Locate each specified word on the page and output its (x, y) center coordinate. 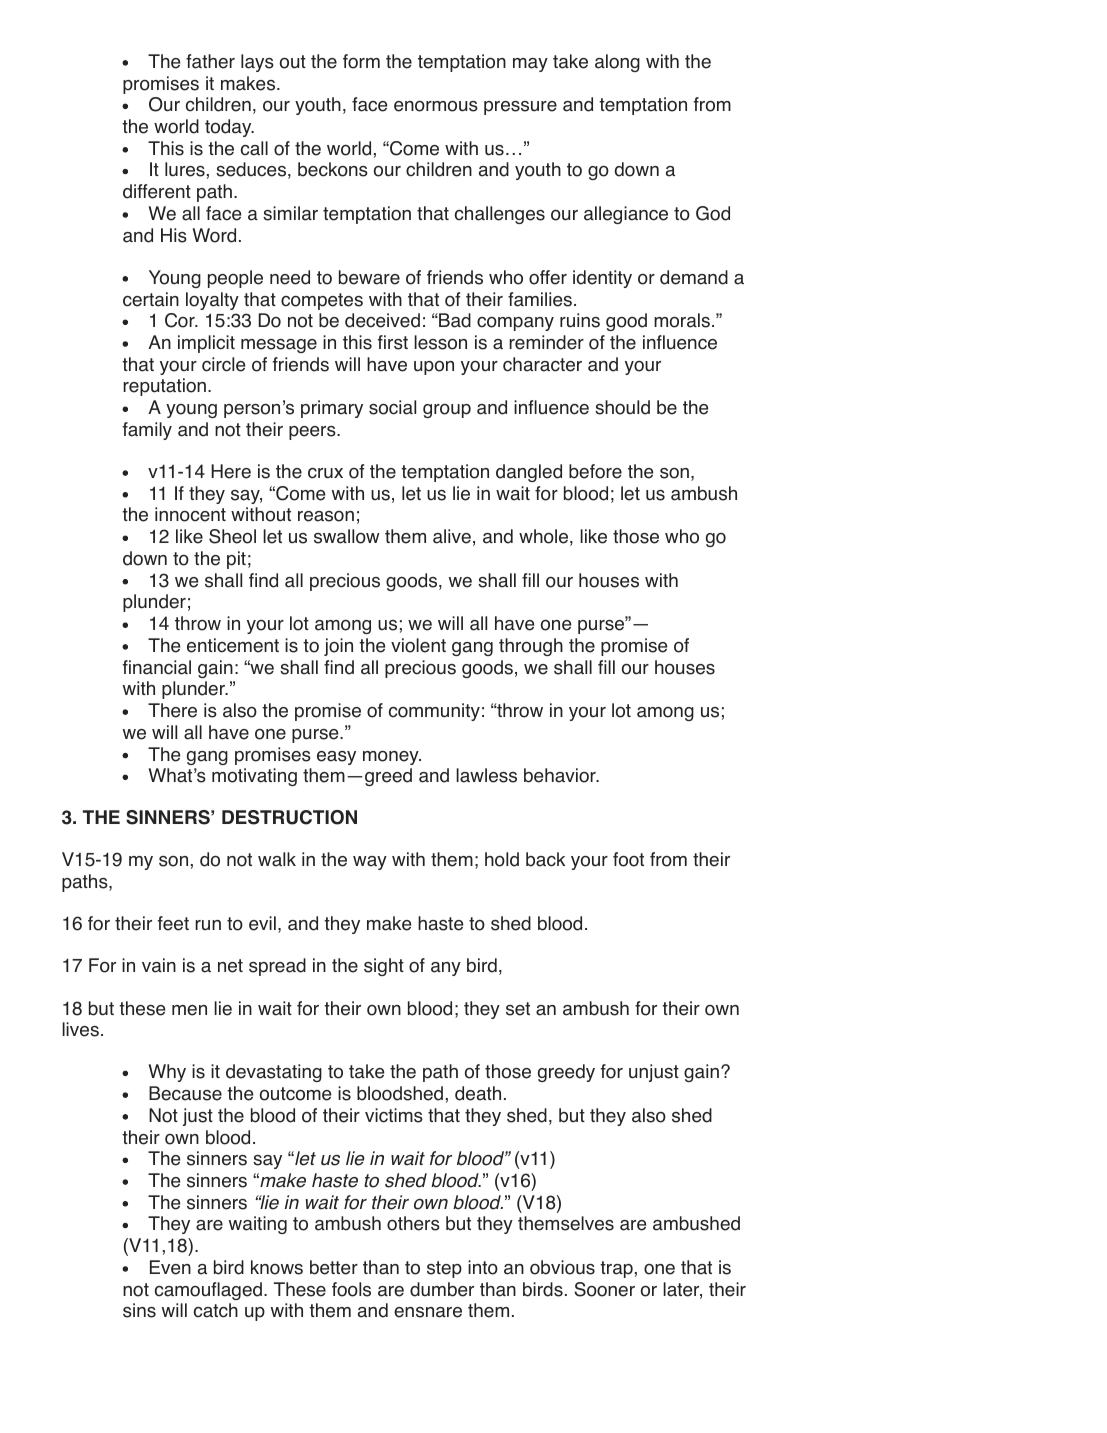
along (617, 63)
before (595, 471)
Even (170, 1267)
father (210, 61)
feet (173, 923)
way (370, 863)
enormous (436, 106)
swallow (347, 536)
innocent (190, 514)
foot (628, 859)
